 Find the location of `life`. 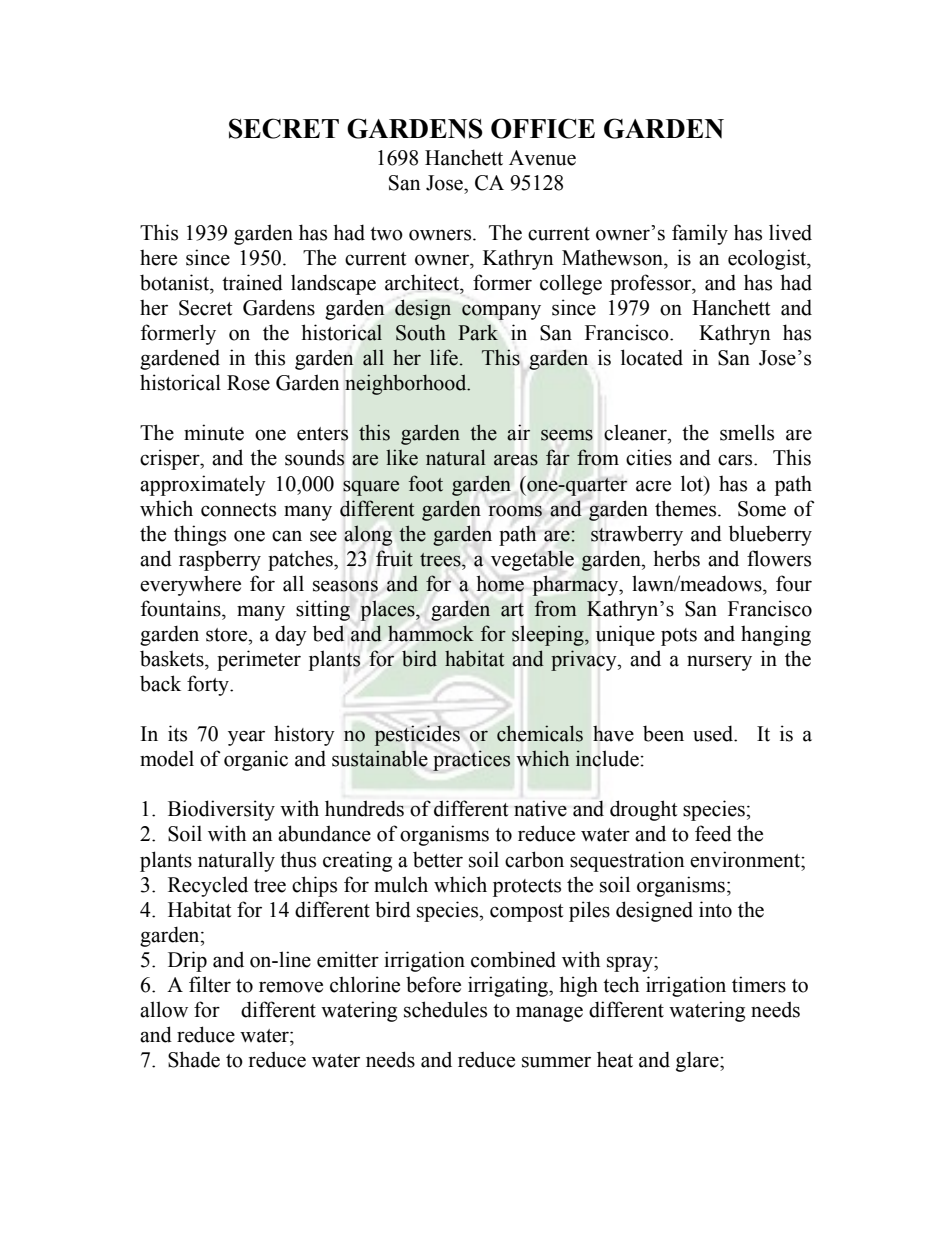

life is located at coordinates (444, 357).
